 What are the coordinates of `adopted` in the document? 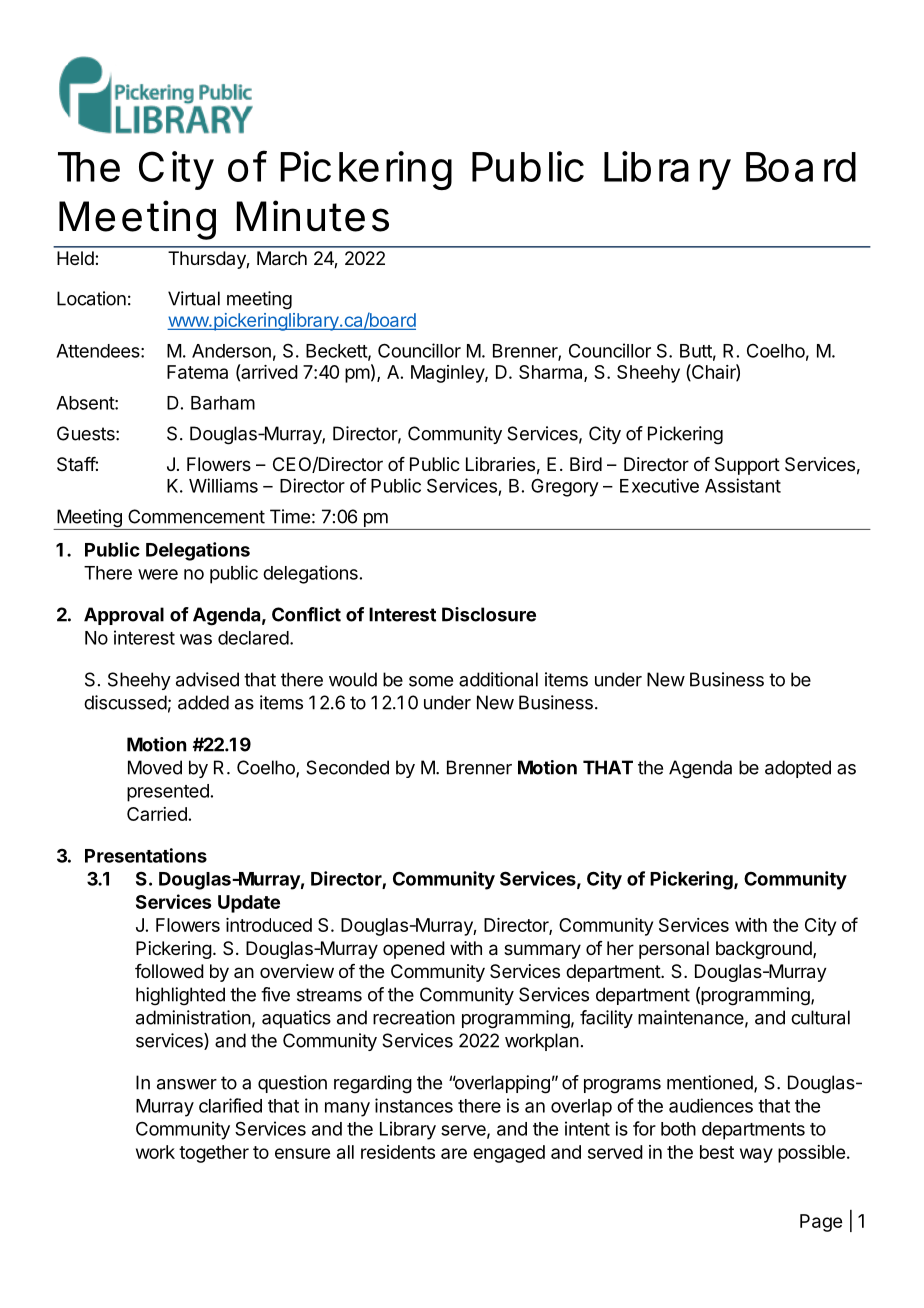 It's located at (798, 769).
